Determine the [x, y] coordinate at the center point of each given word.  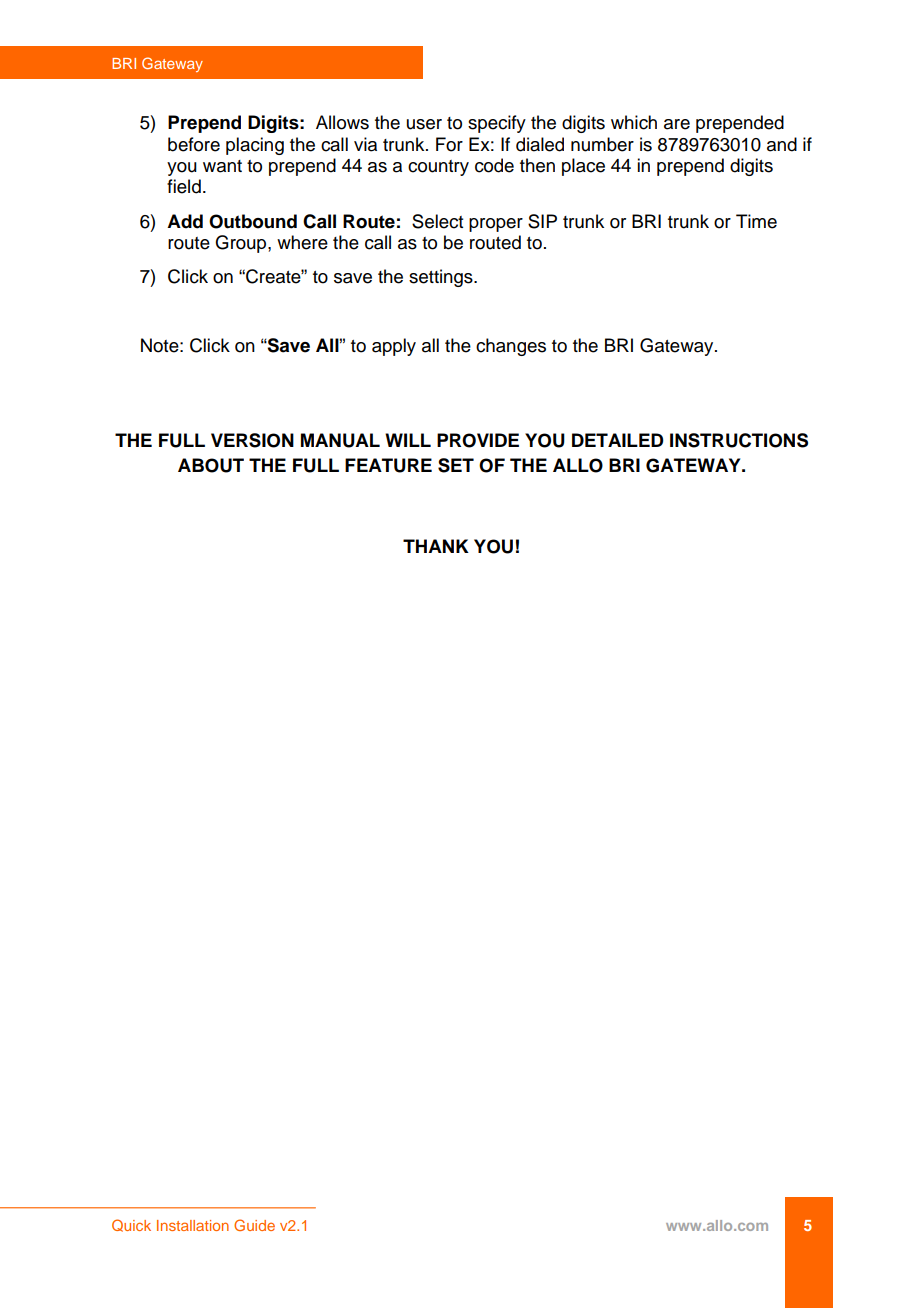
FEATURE [388, 465]
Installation [193, 1225]
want [222, 166]
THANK [436, 546]
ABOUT [211, 465]
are [677, 124]
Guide [254, 1225]
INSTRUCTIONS [739, 440]
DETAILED [618, 440]
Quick [131, 1225]
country [438, 168]
